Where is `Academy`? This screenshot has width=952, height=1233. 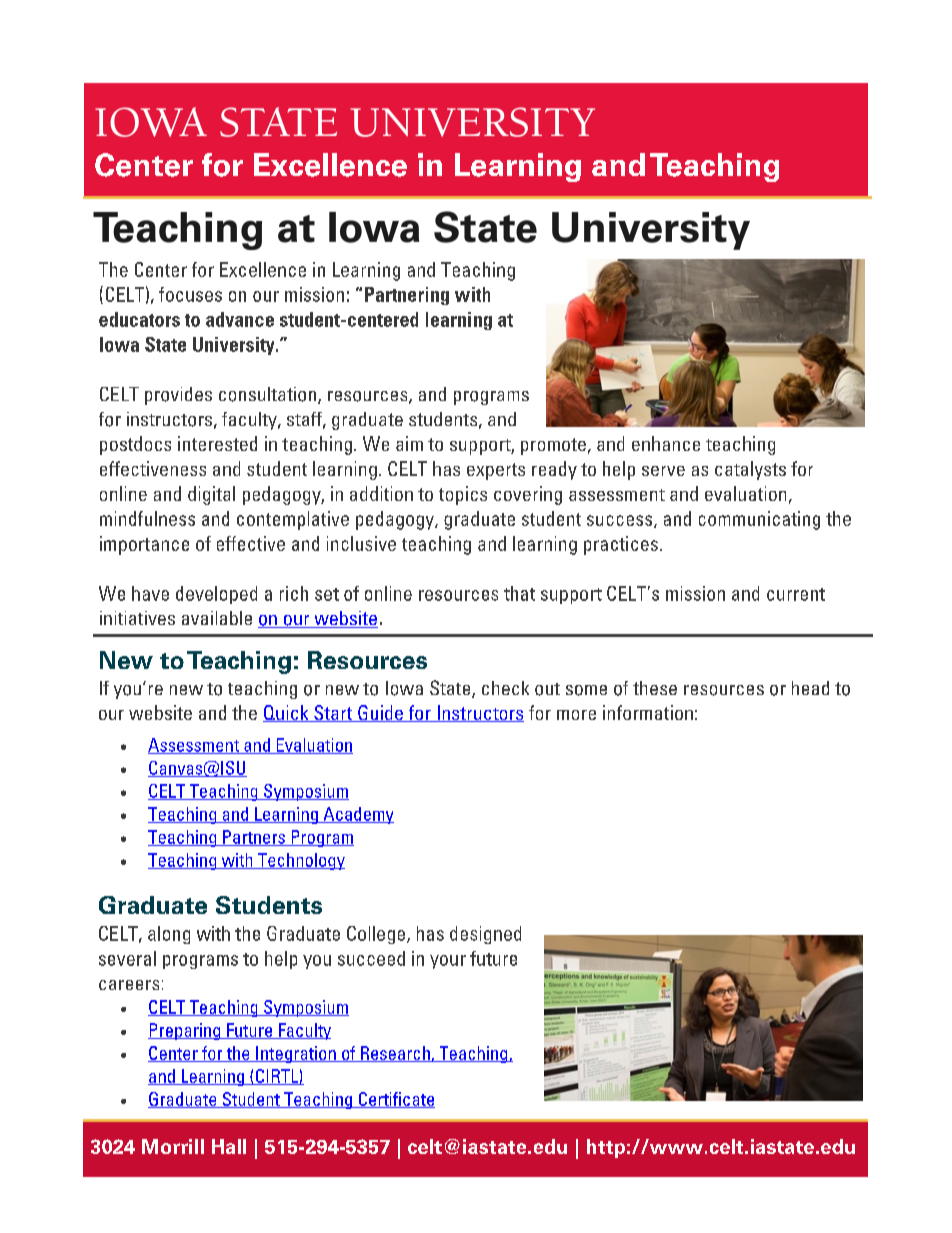 Academy is located at coordinates (357, 815).
